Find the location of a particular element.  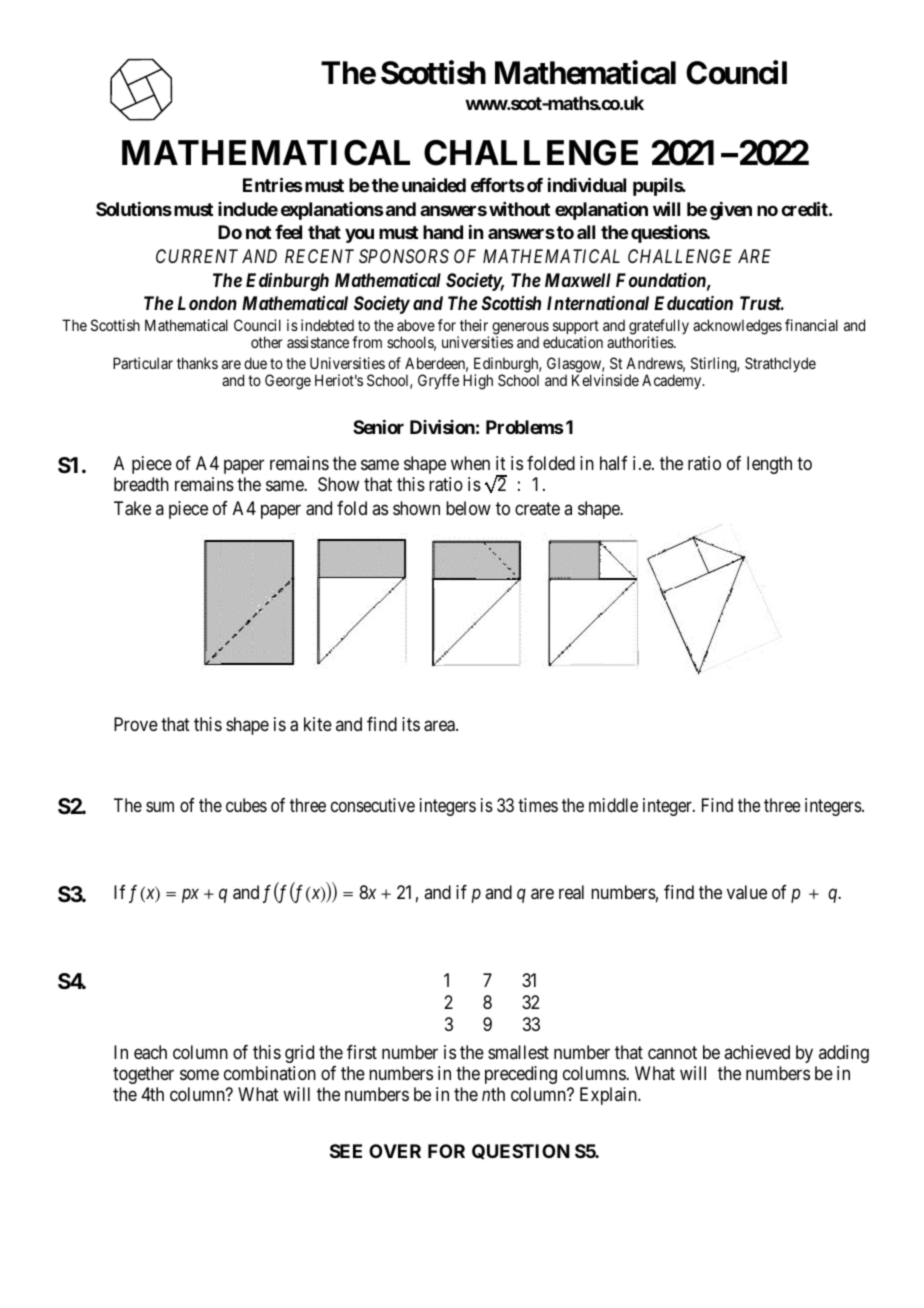

CURRENT is located at coordinates (197, 256).
